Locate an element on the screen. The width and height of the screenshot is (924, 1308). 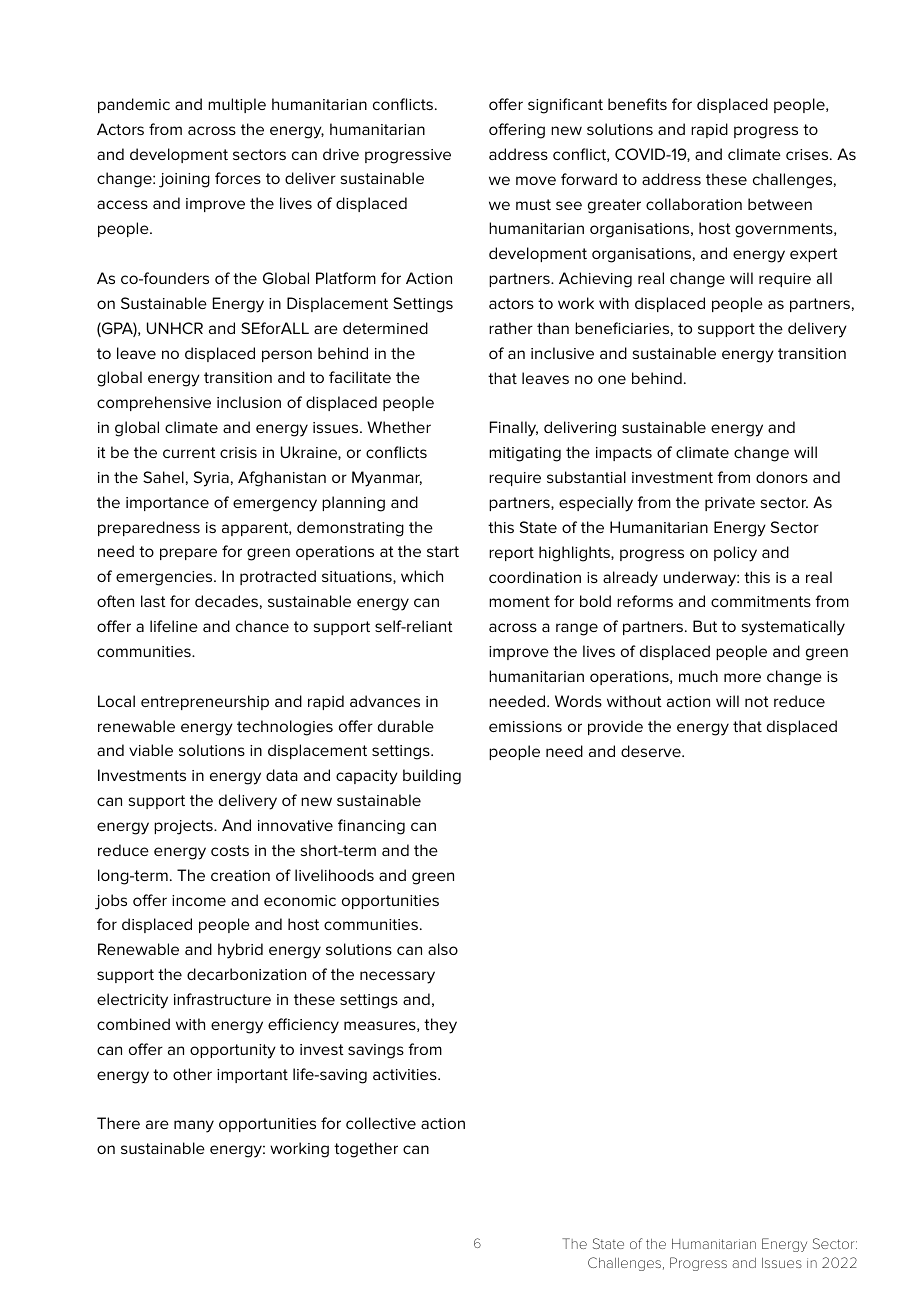
projects is located at coordinates (184, 827).
